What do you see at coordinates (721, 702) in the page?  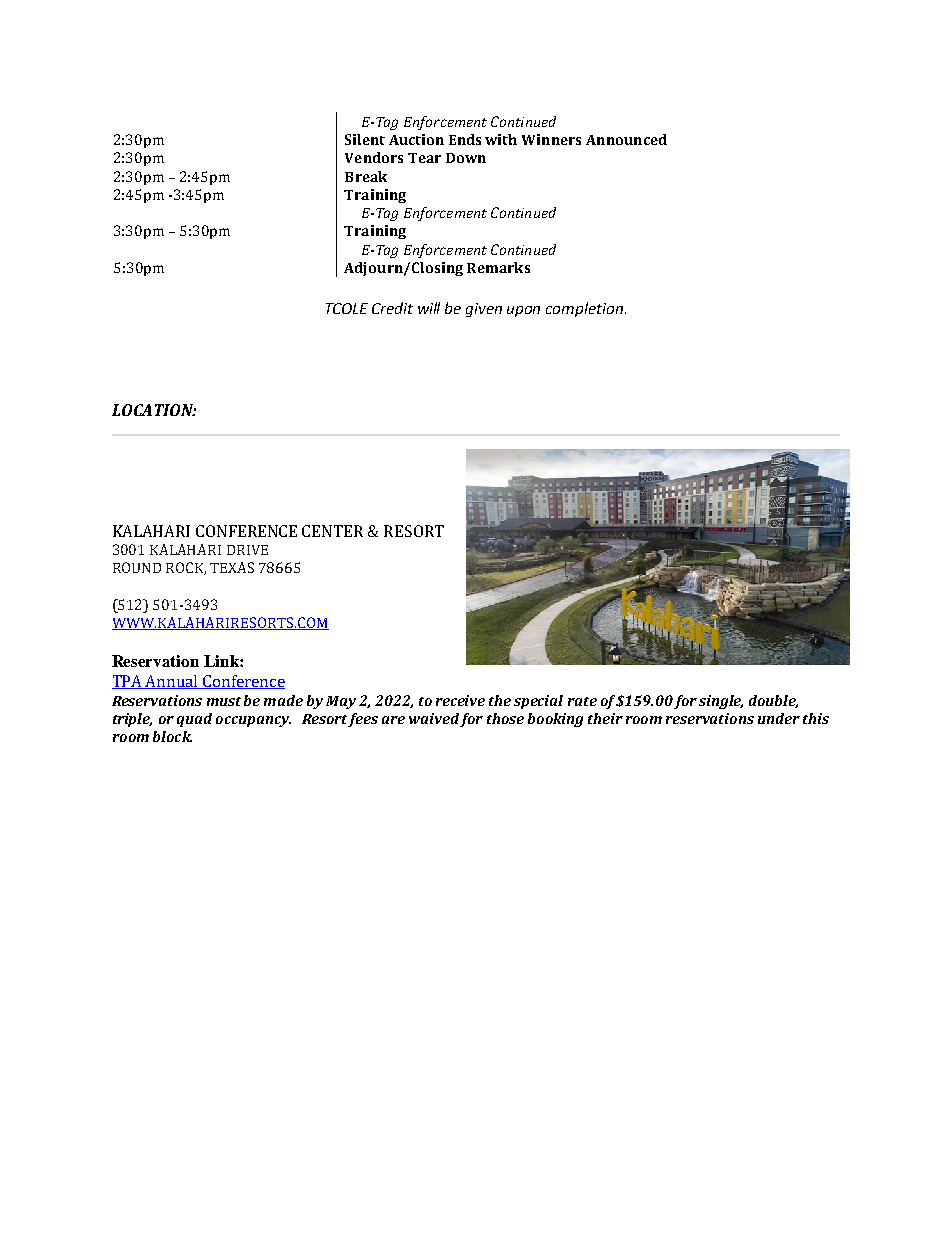 I see `single` at bounding box center [721, 702].
